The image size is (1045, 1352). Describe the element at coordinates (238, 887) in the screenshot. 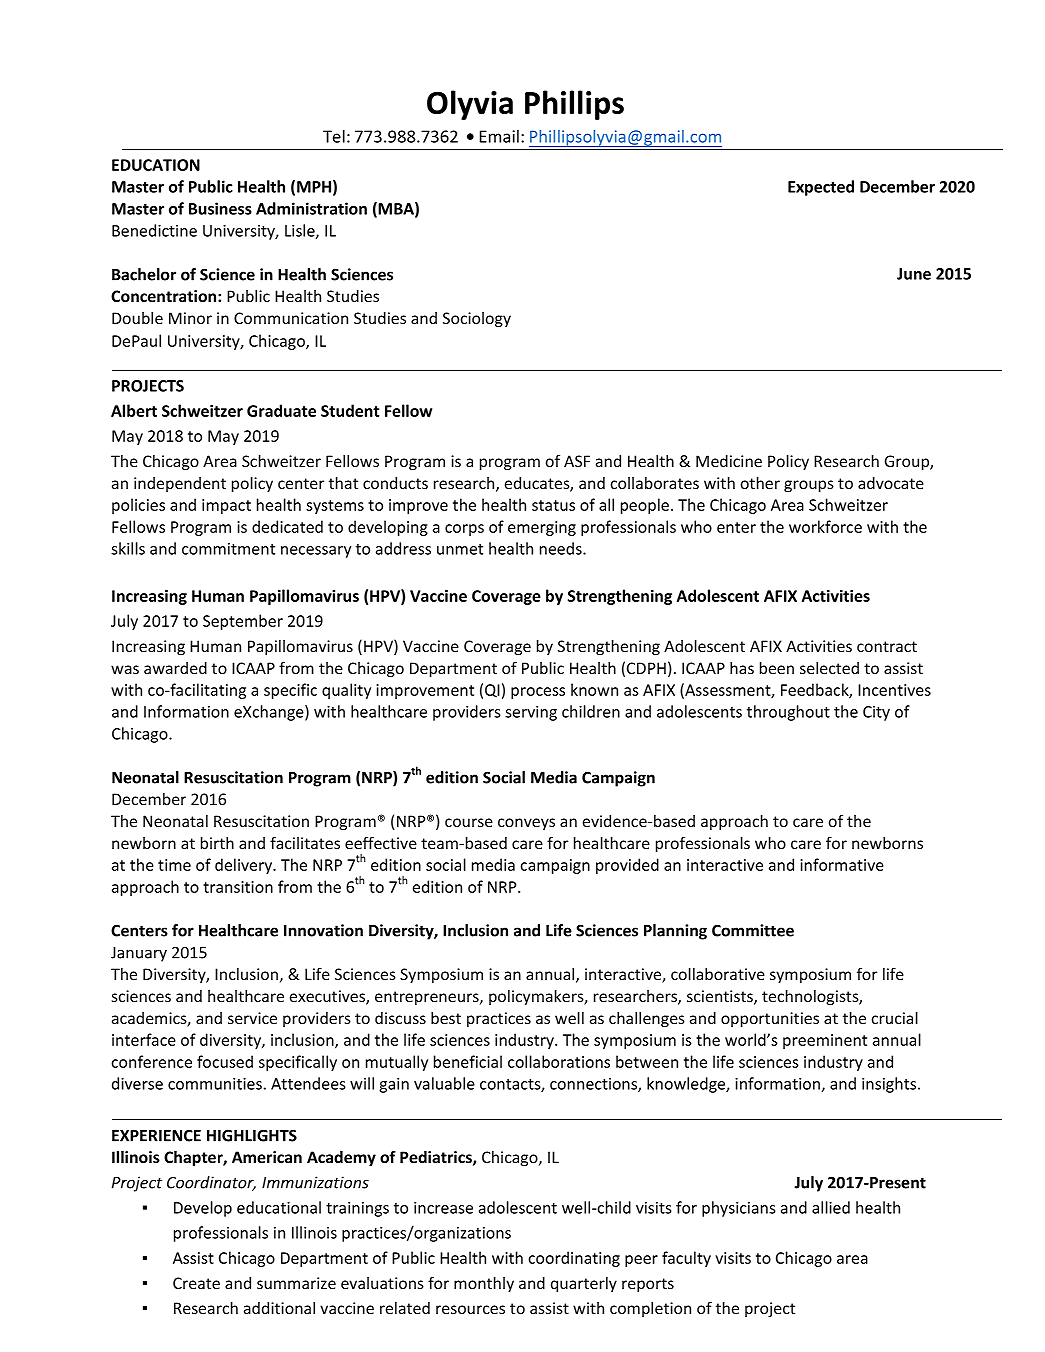

I see `transition` at that location.
